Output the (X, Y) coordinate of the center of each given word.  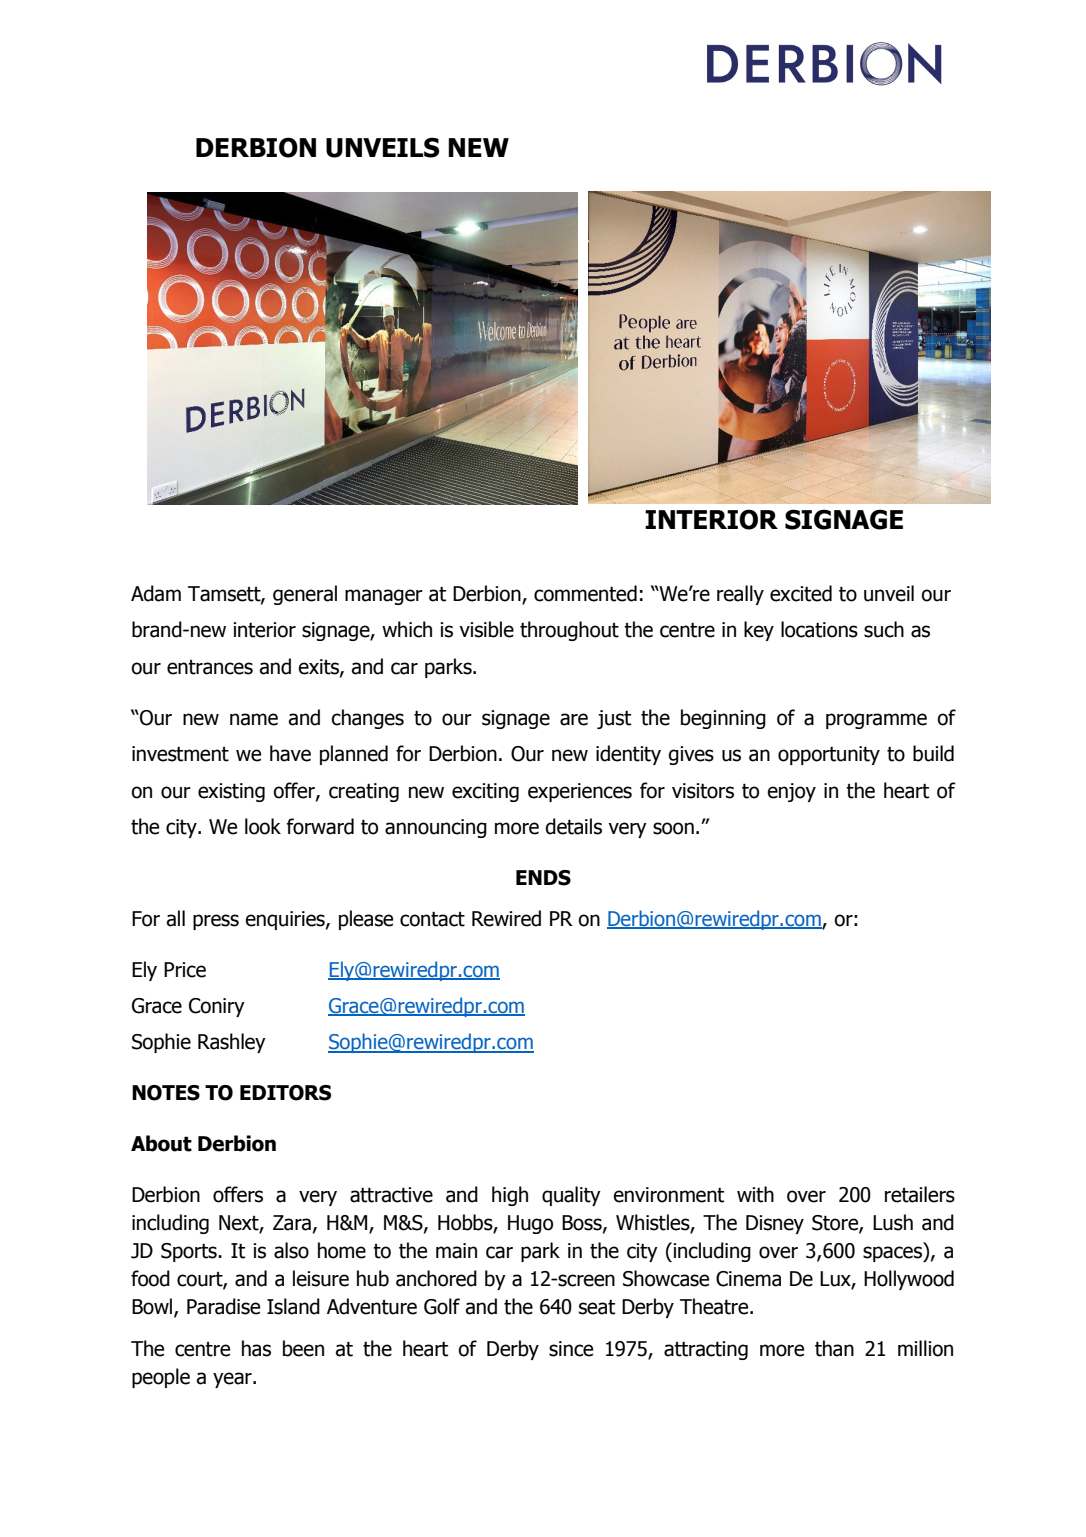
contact (432, 919)
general (305, 595)
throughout (569, 631)
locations (819, 629)
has (256, 1348)
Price (185, 970)
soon (673, 828)
